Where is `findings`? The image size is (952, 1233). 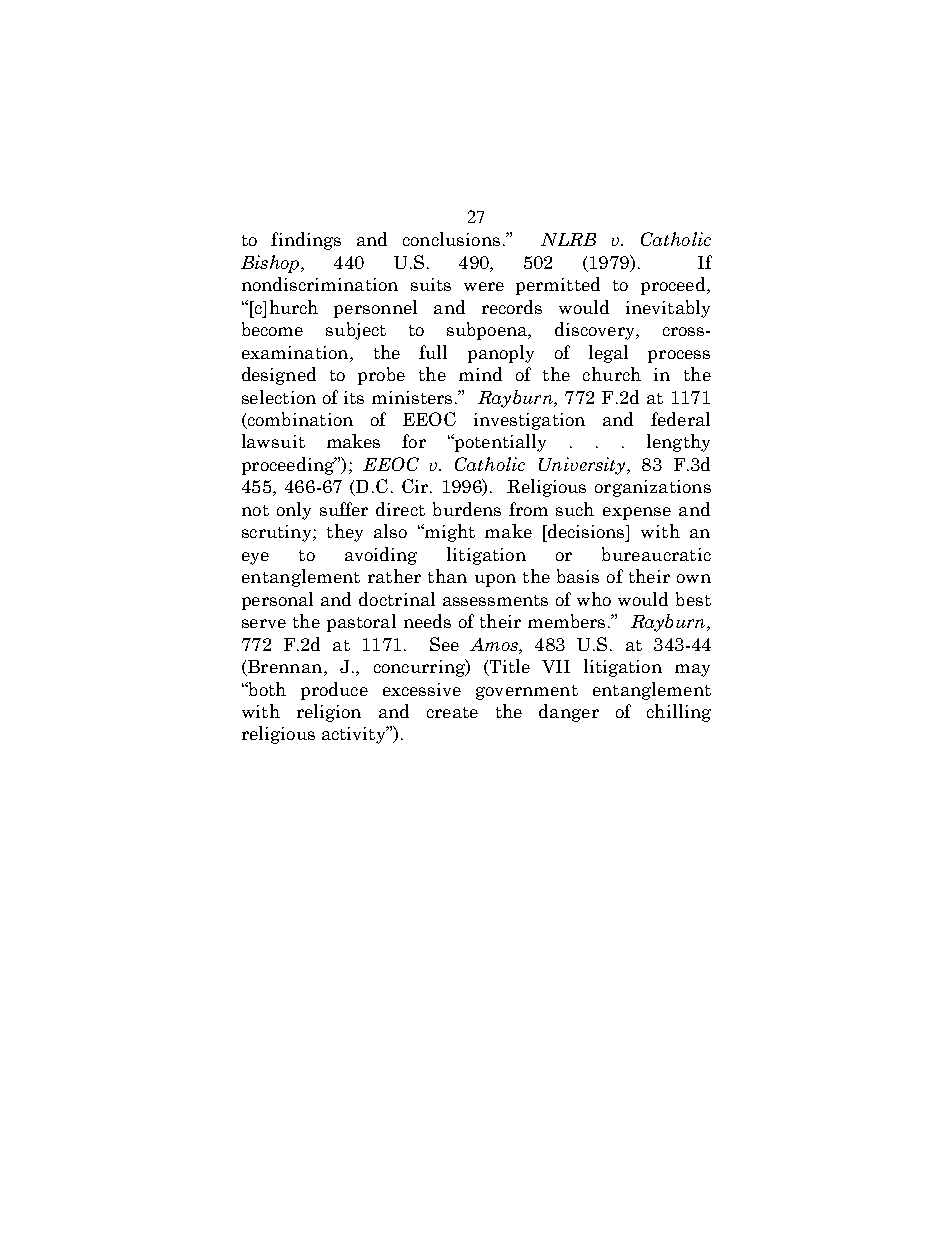
findings is located at coordinates (306, 241).
